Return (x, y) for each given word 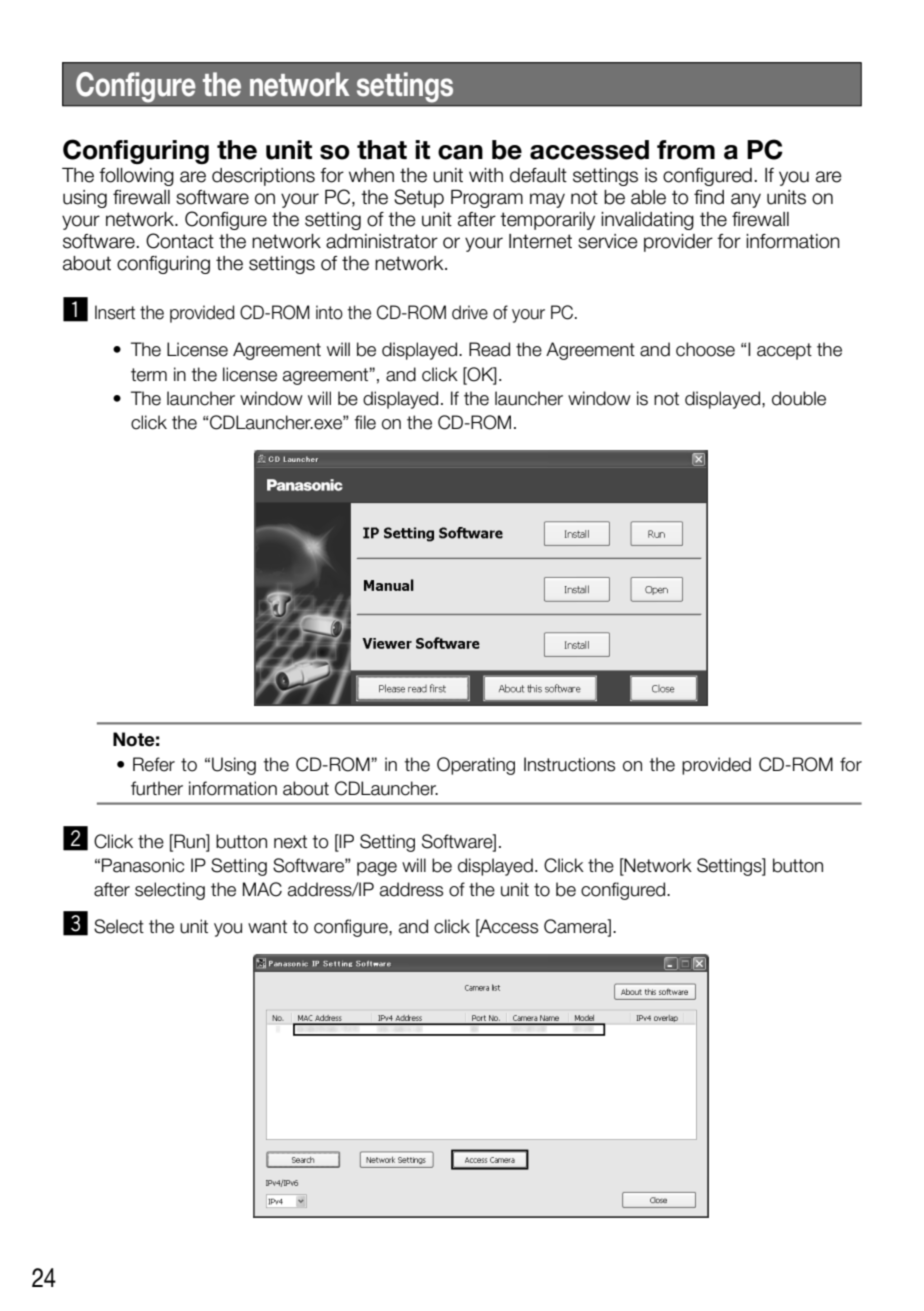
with (486, 175)
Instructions (569, 764)
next (290, 842)
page (377, 869)
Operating (476, 766)
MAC (262, 889)
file (365, 422)
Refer (154, 764)
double (799, 398)
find (709, 197)
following (136, 177)
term (149, 375)
